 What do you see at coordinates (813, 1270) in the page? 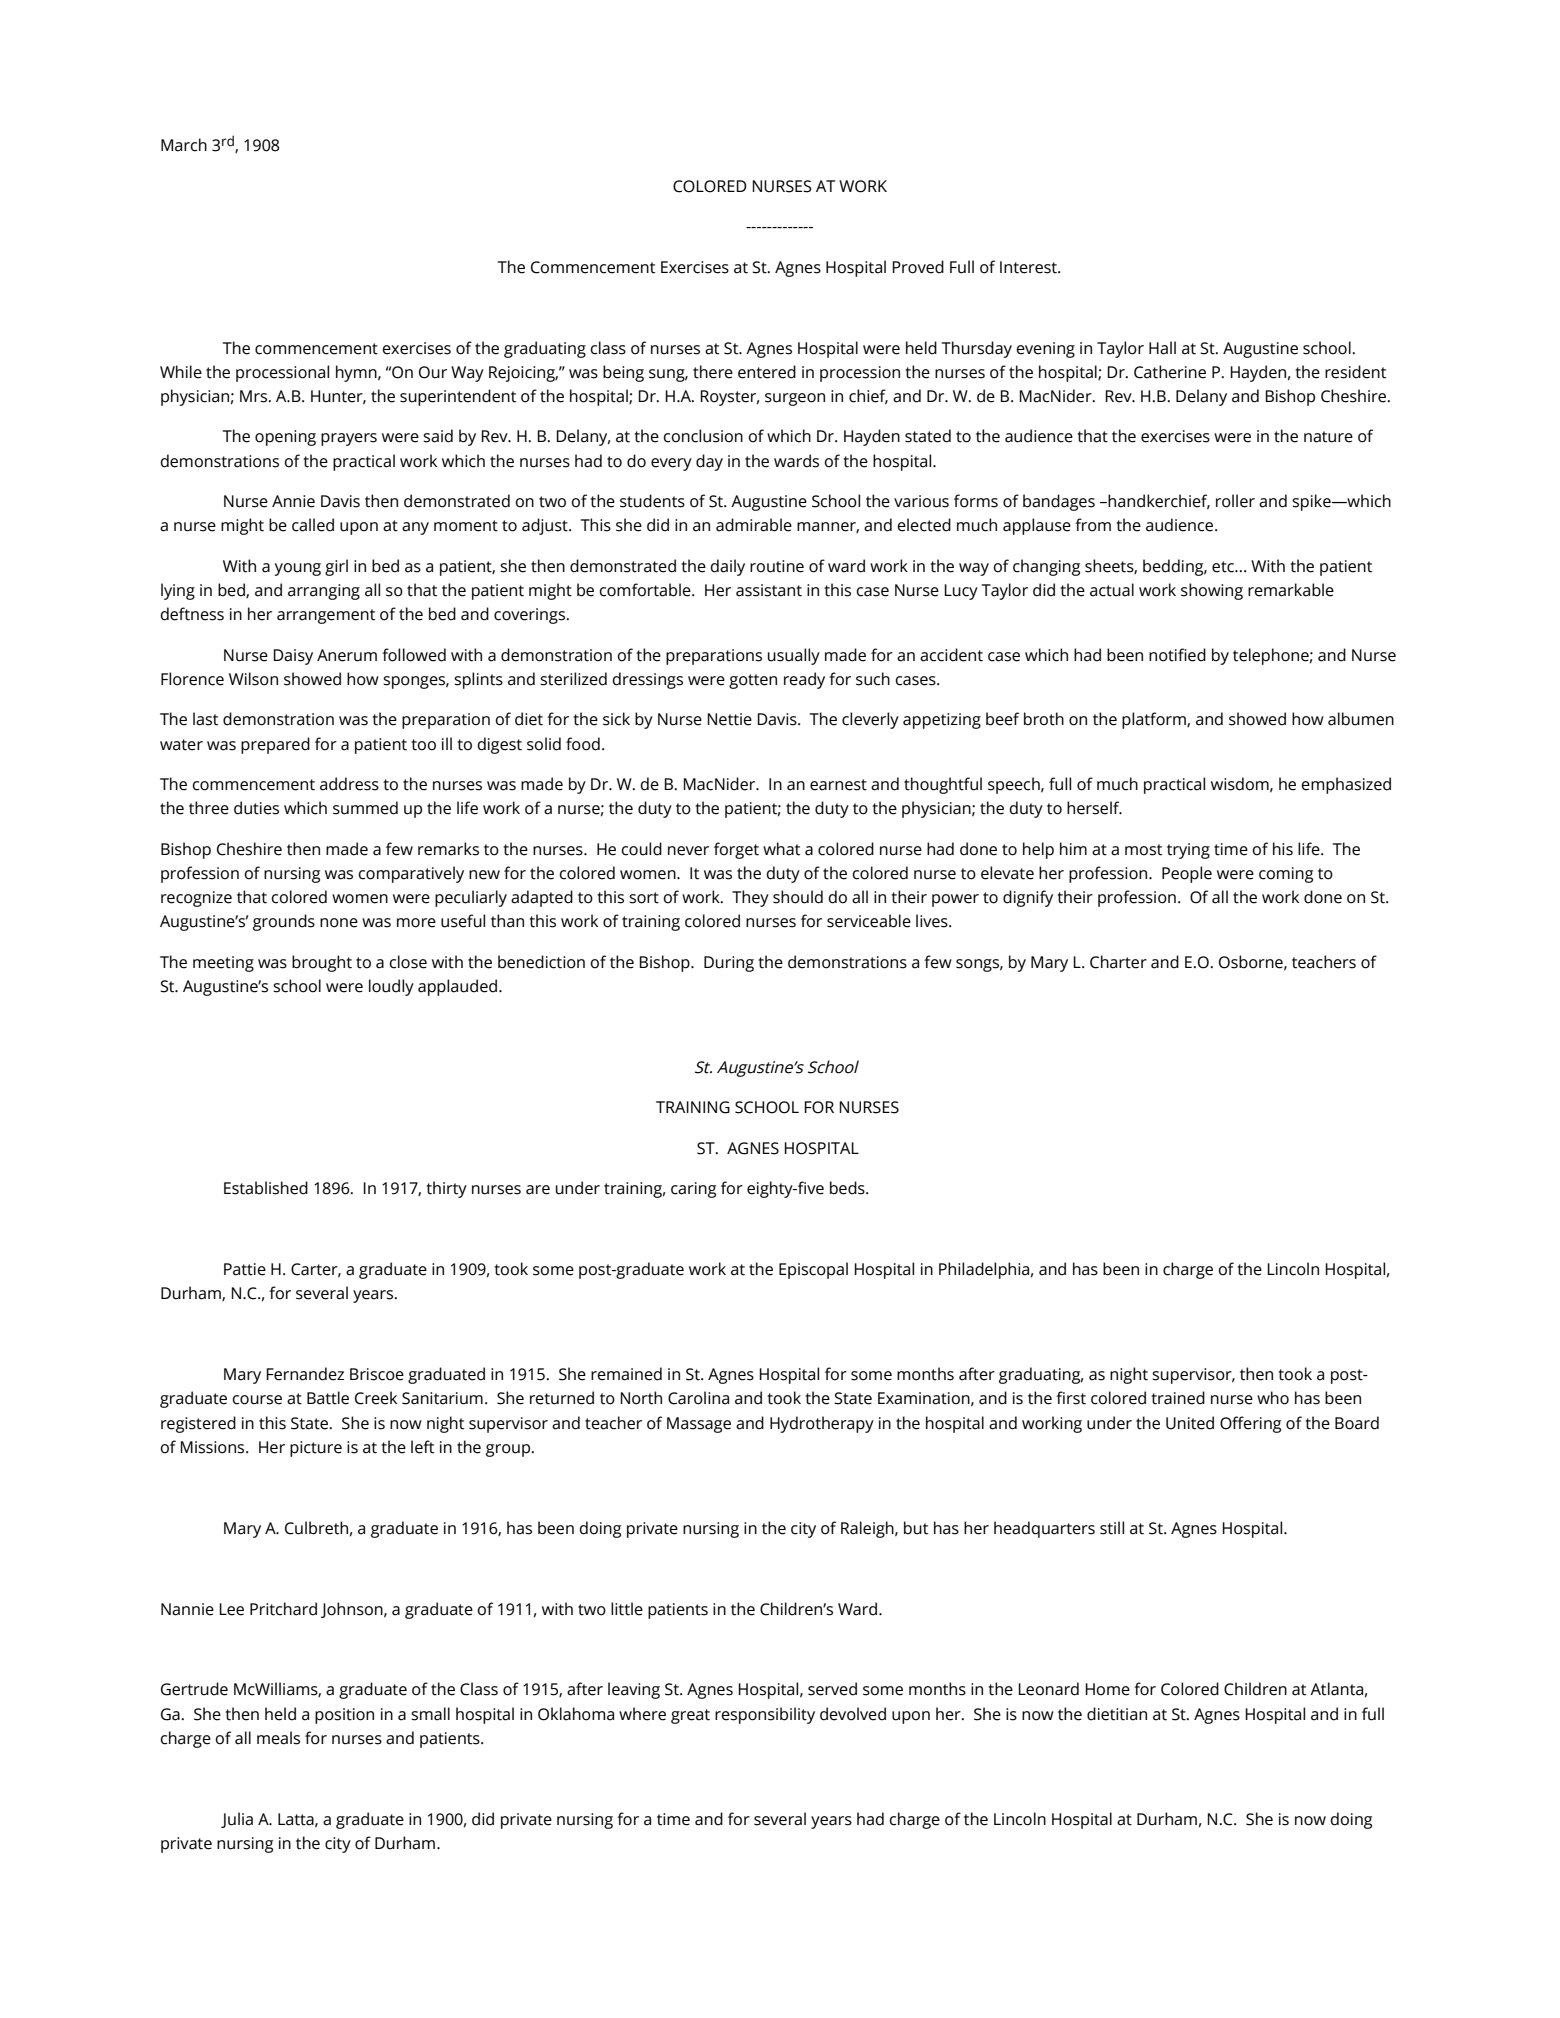
I see `Episcopal` at bounding box center [813, 1270].
